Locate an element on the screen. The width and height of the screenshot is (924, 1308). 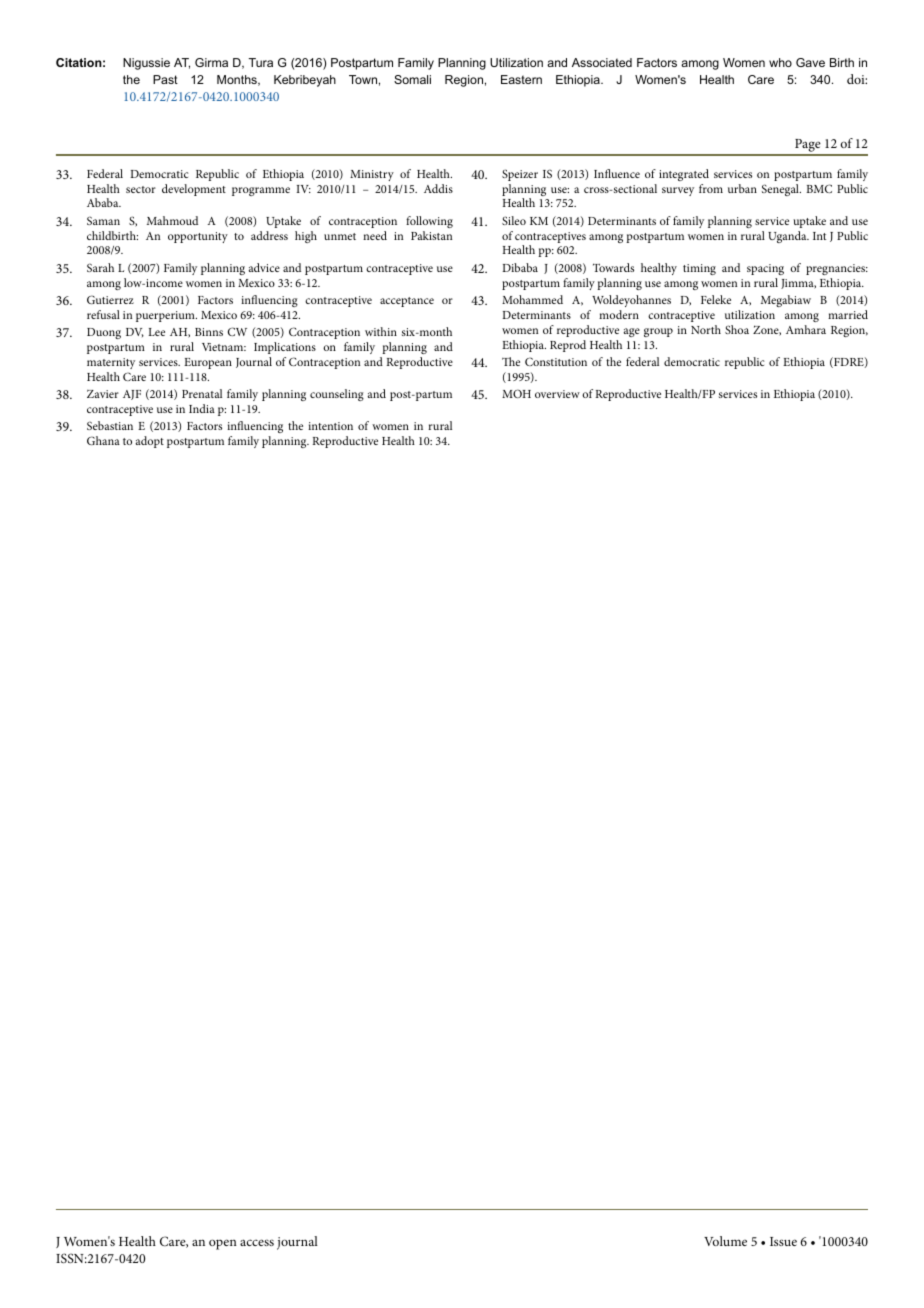
overview is located at coordinates (557, 394).
